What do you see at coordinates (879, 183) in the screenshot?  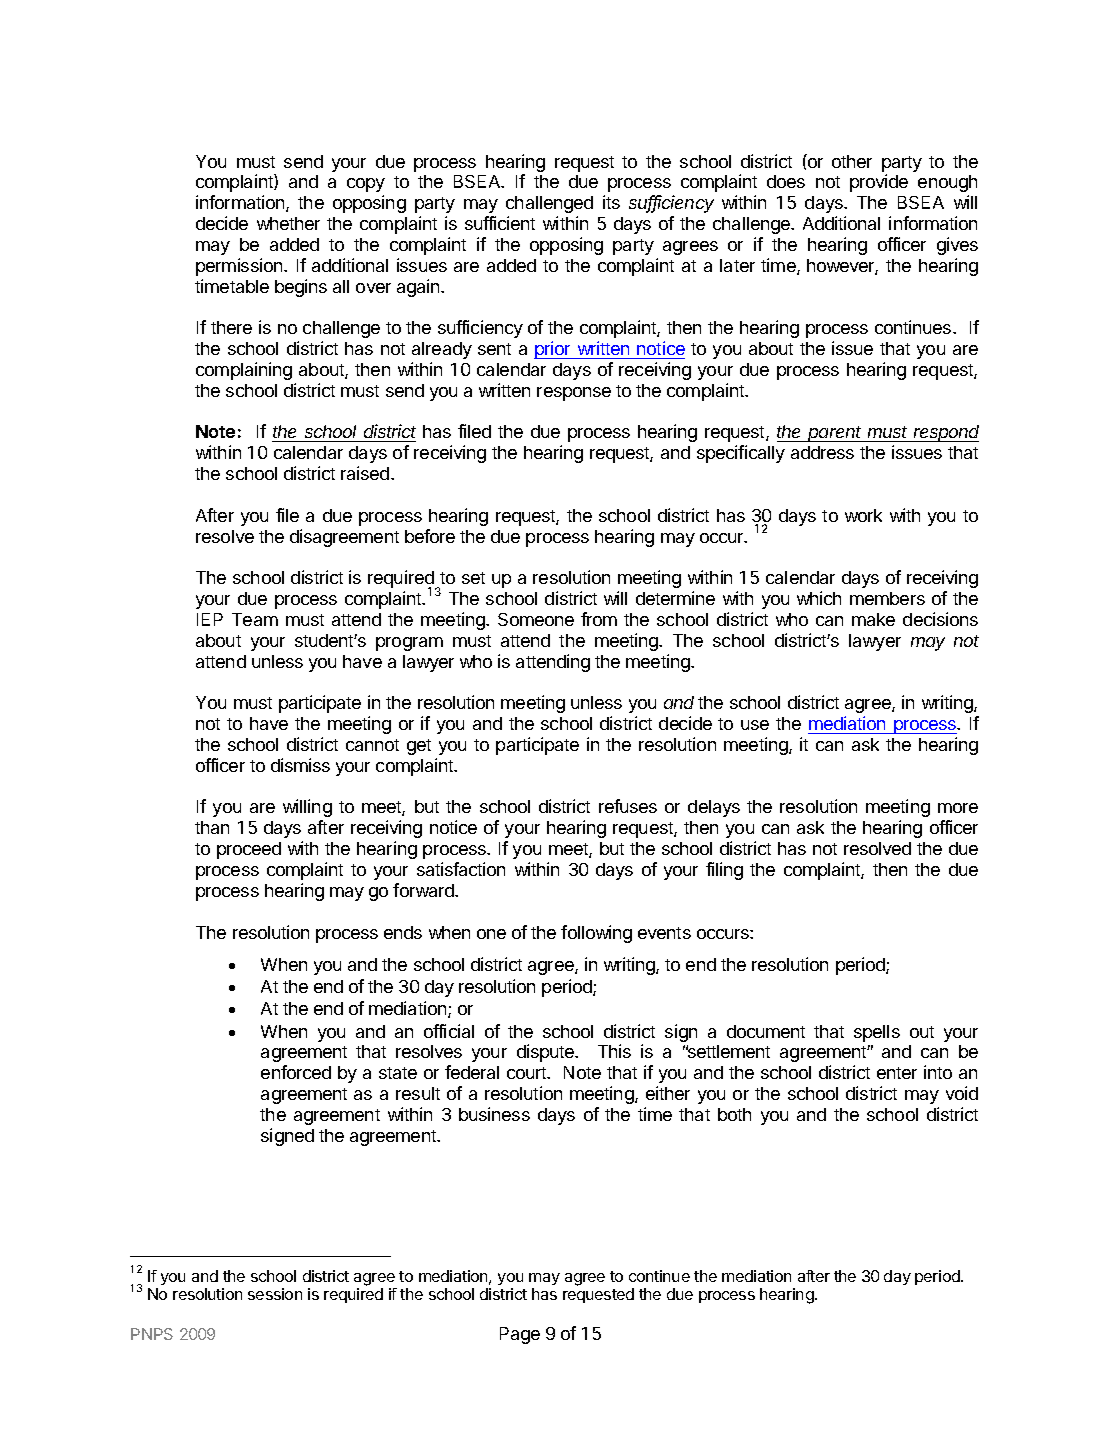 I see `provide` at bounding box center [879, 183].
